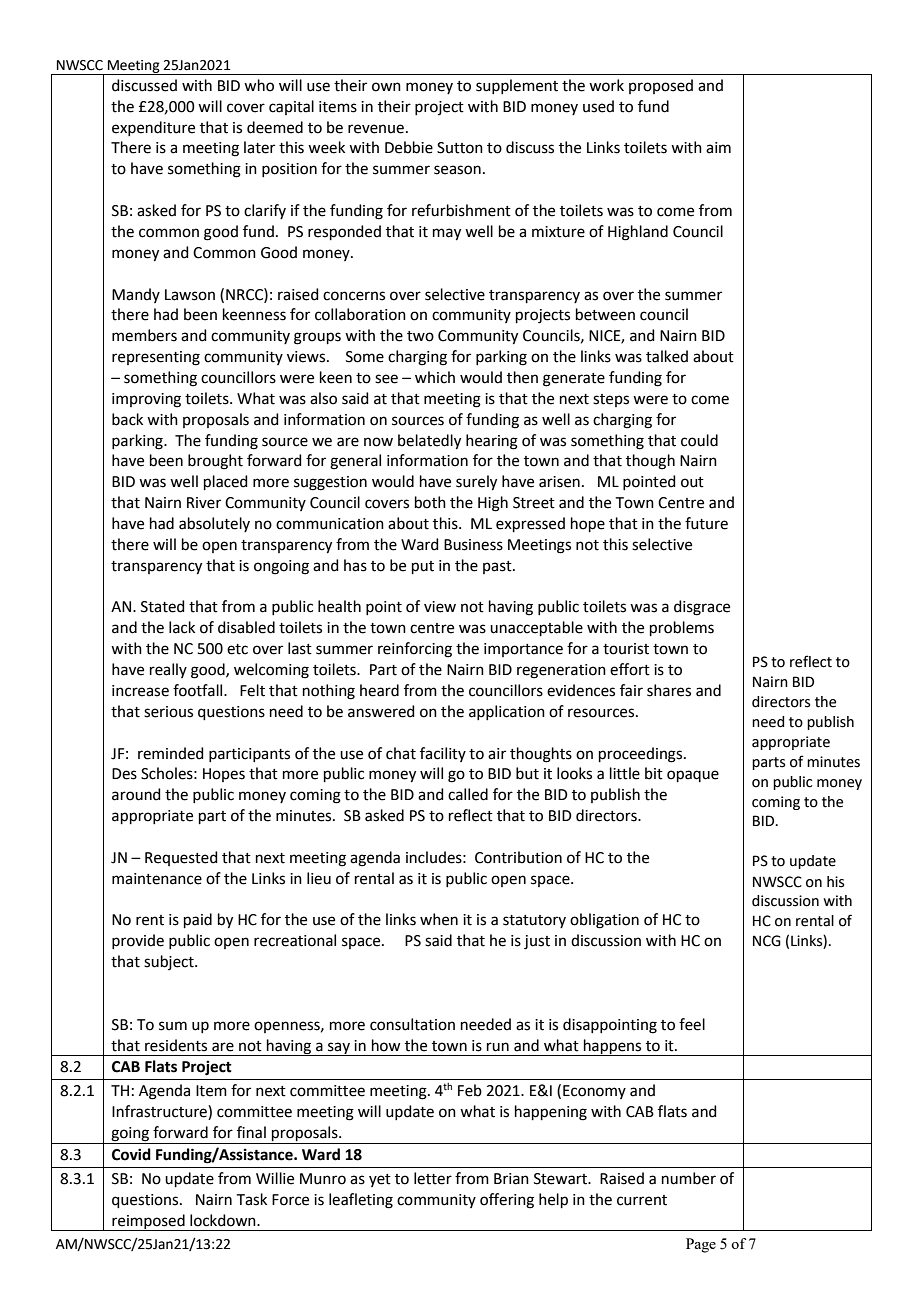 The image size is (924, 1308). I want to click on aim, so click(718, 148).
